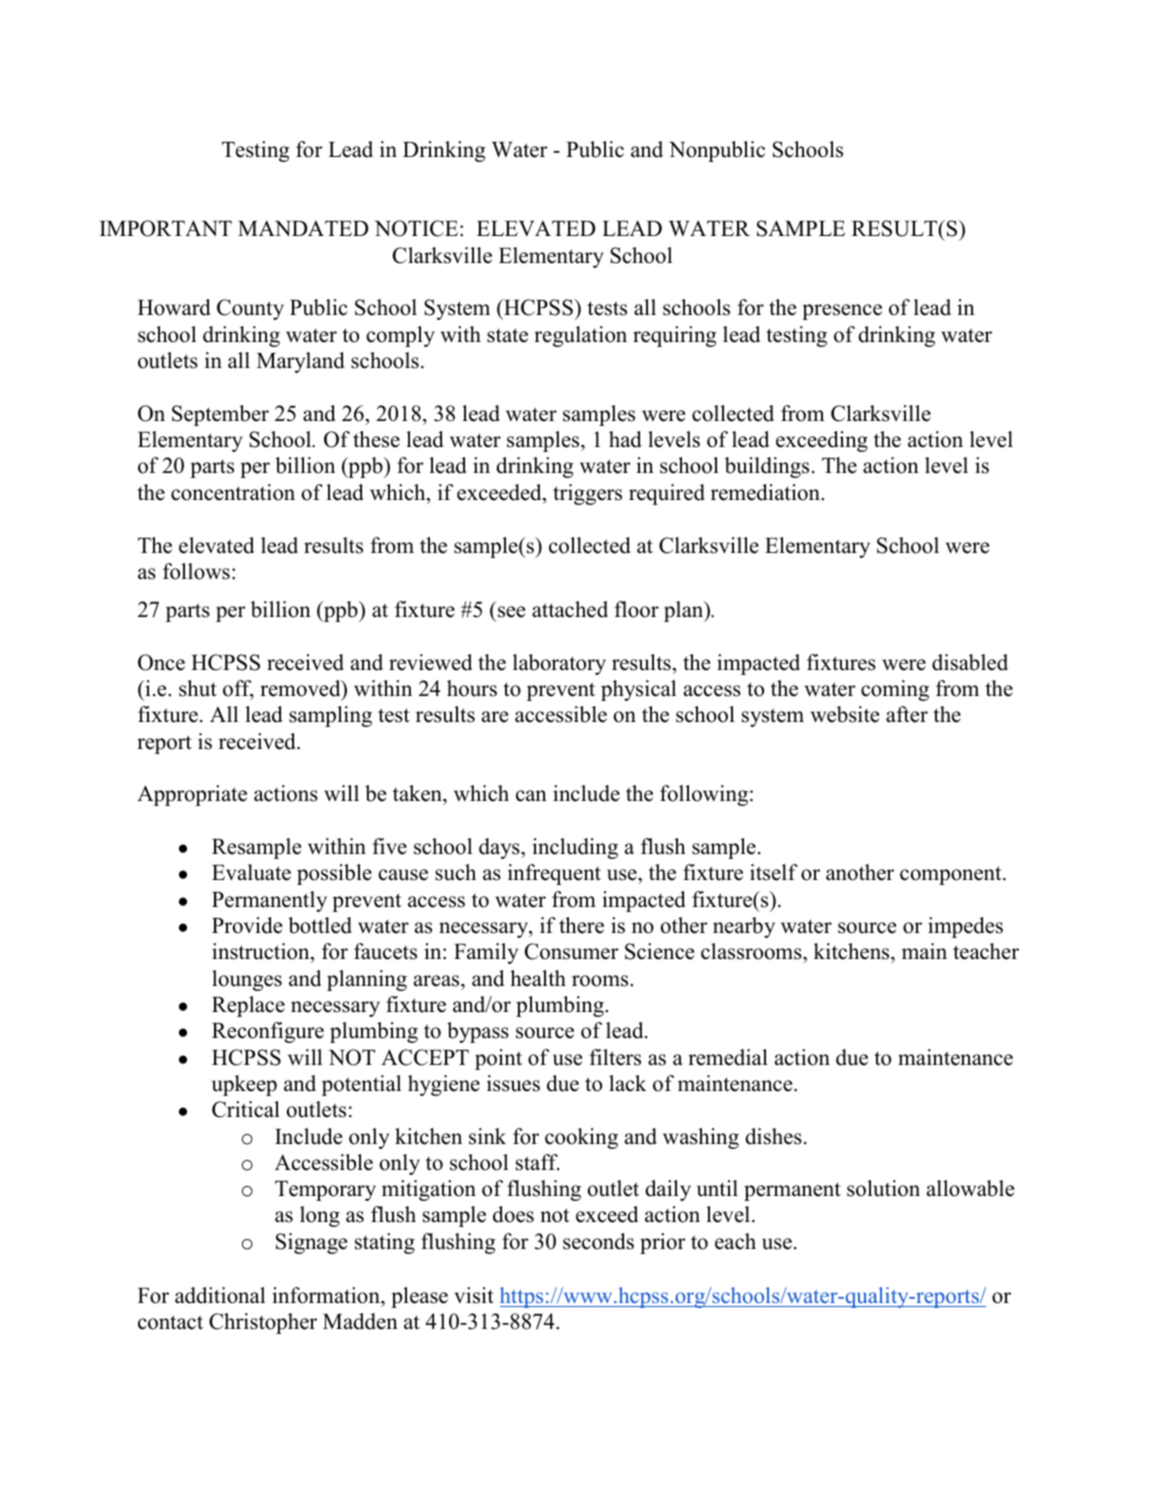 The image size is (1167, 1511). What do you see at coordinates (196, 571) in the document?
I see `follows` at bounding box center [196, 571].
